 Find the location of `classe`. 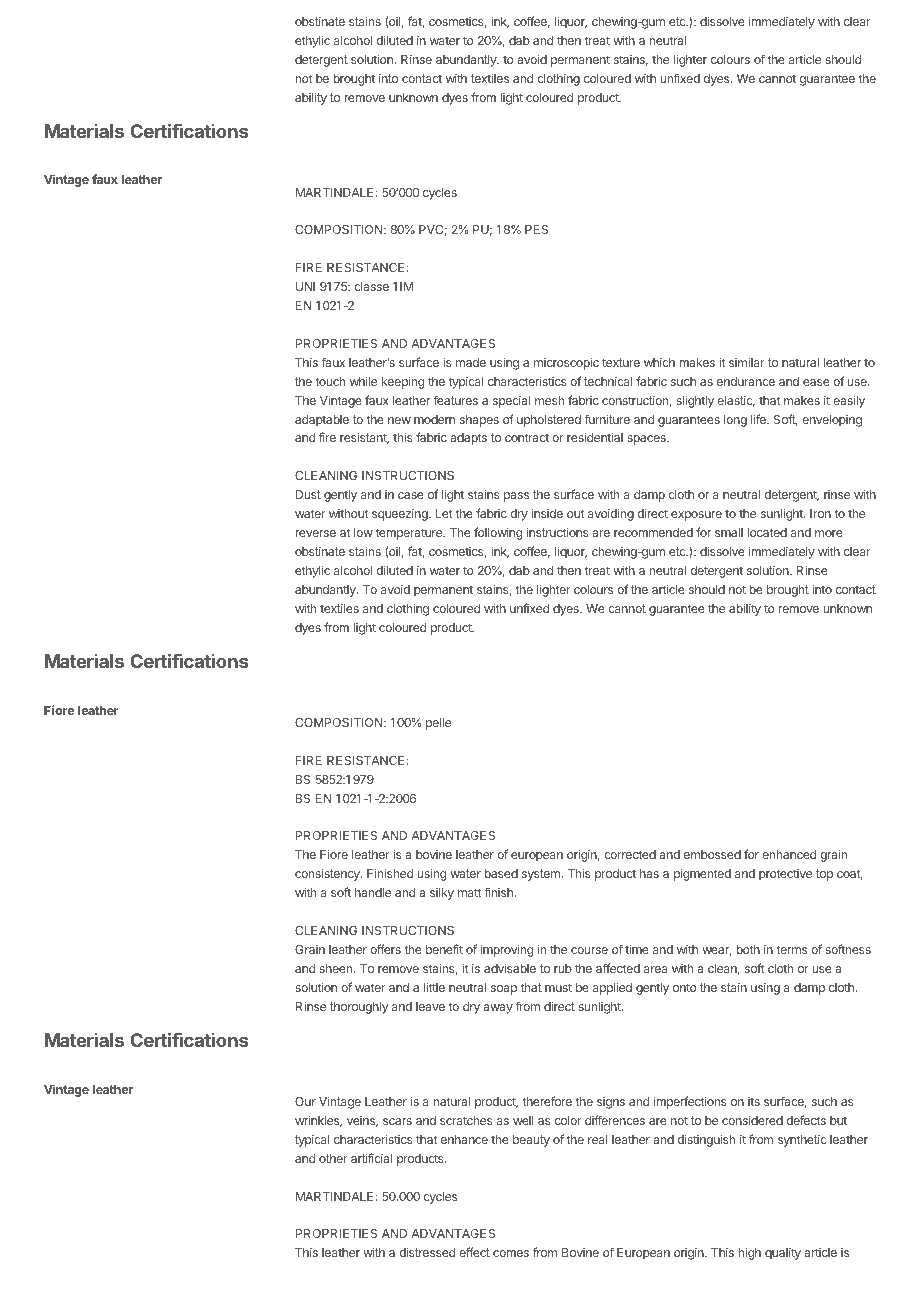

classe is located at coordinates (371, 286).
